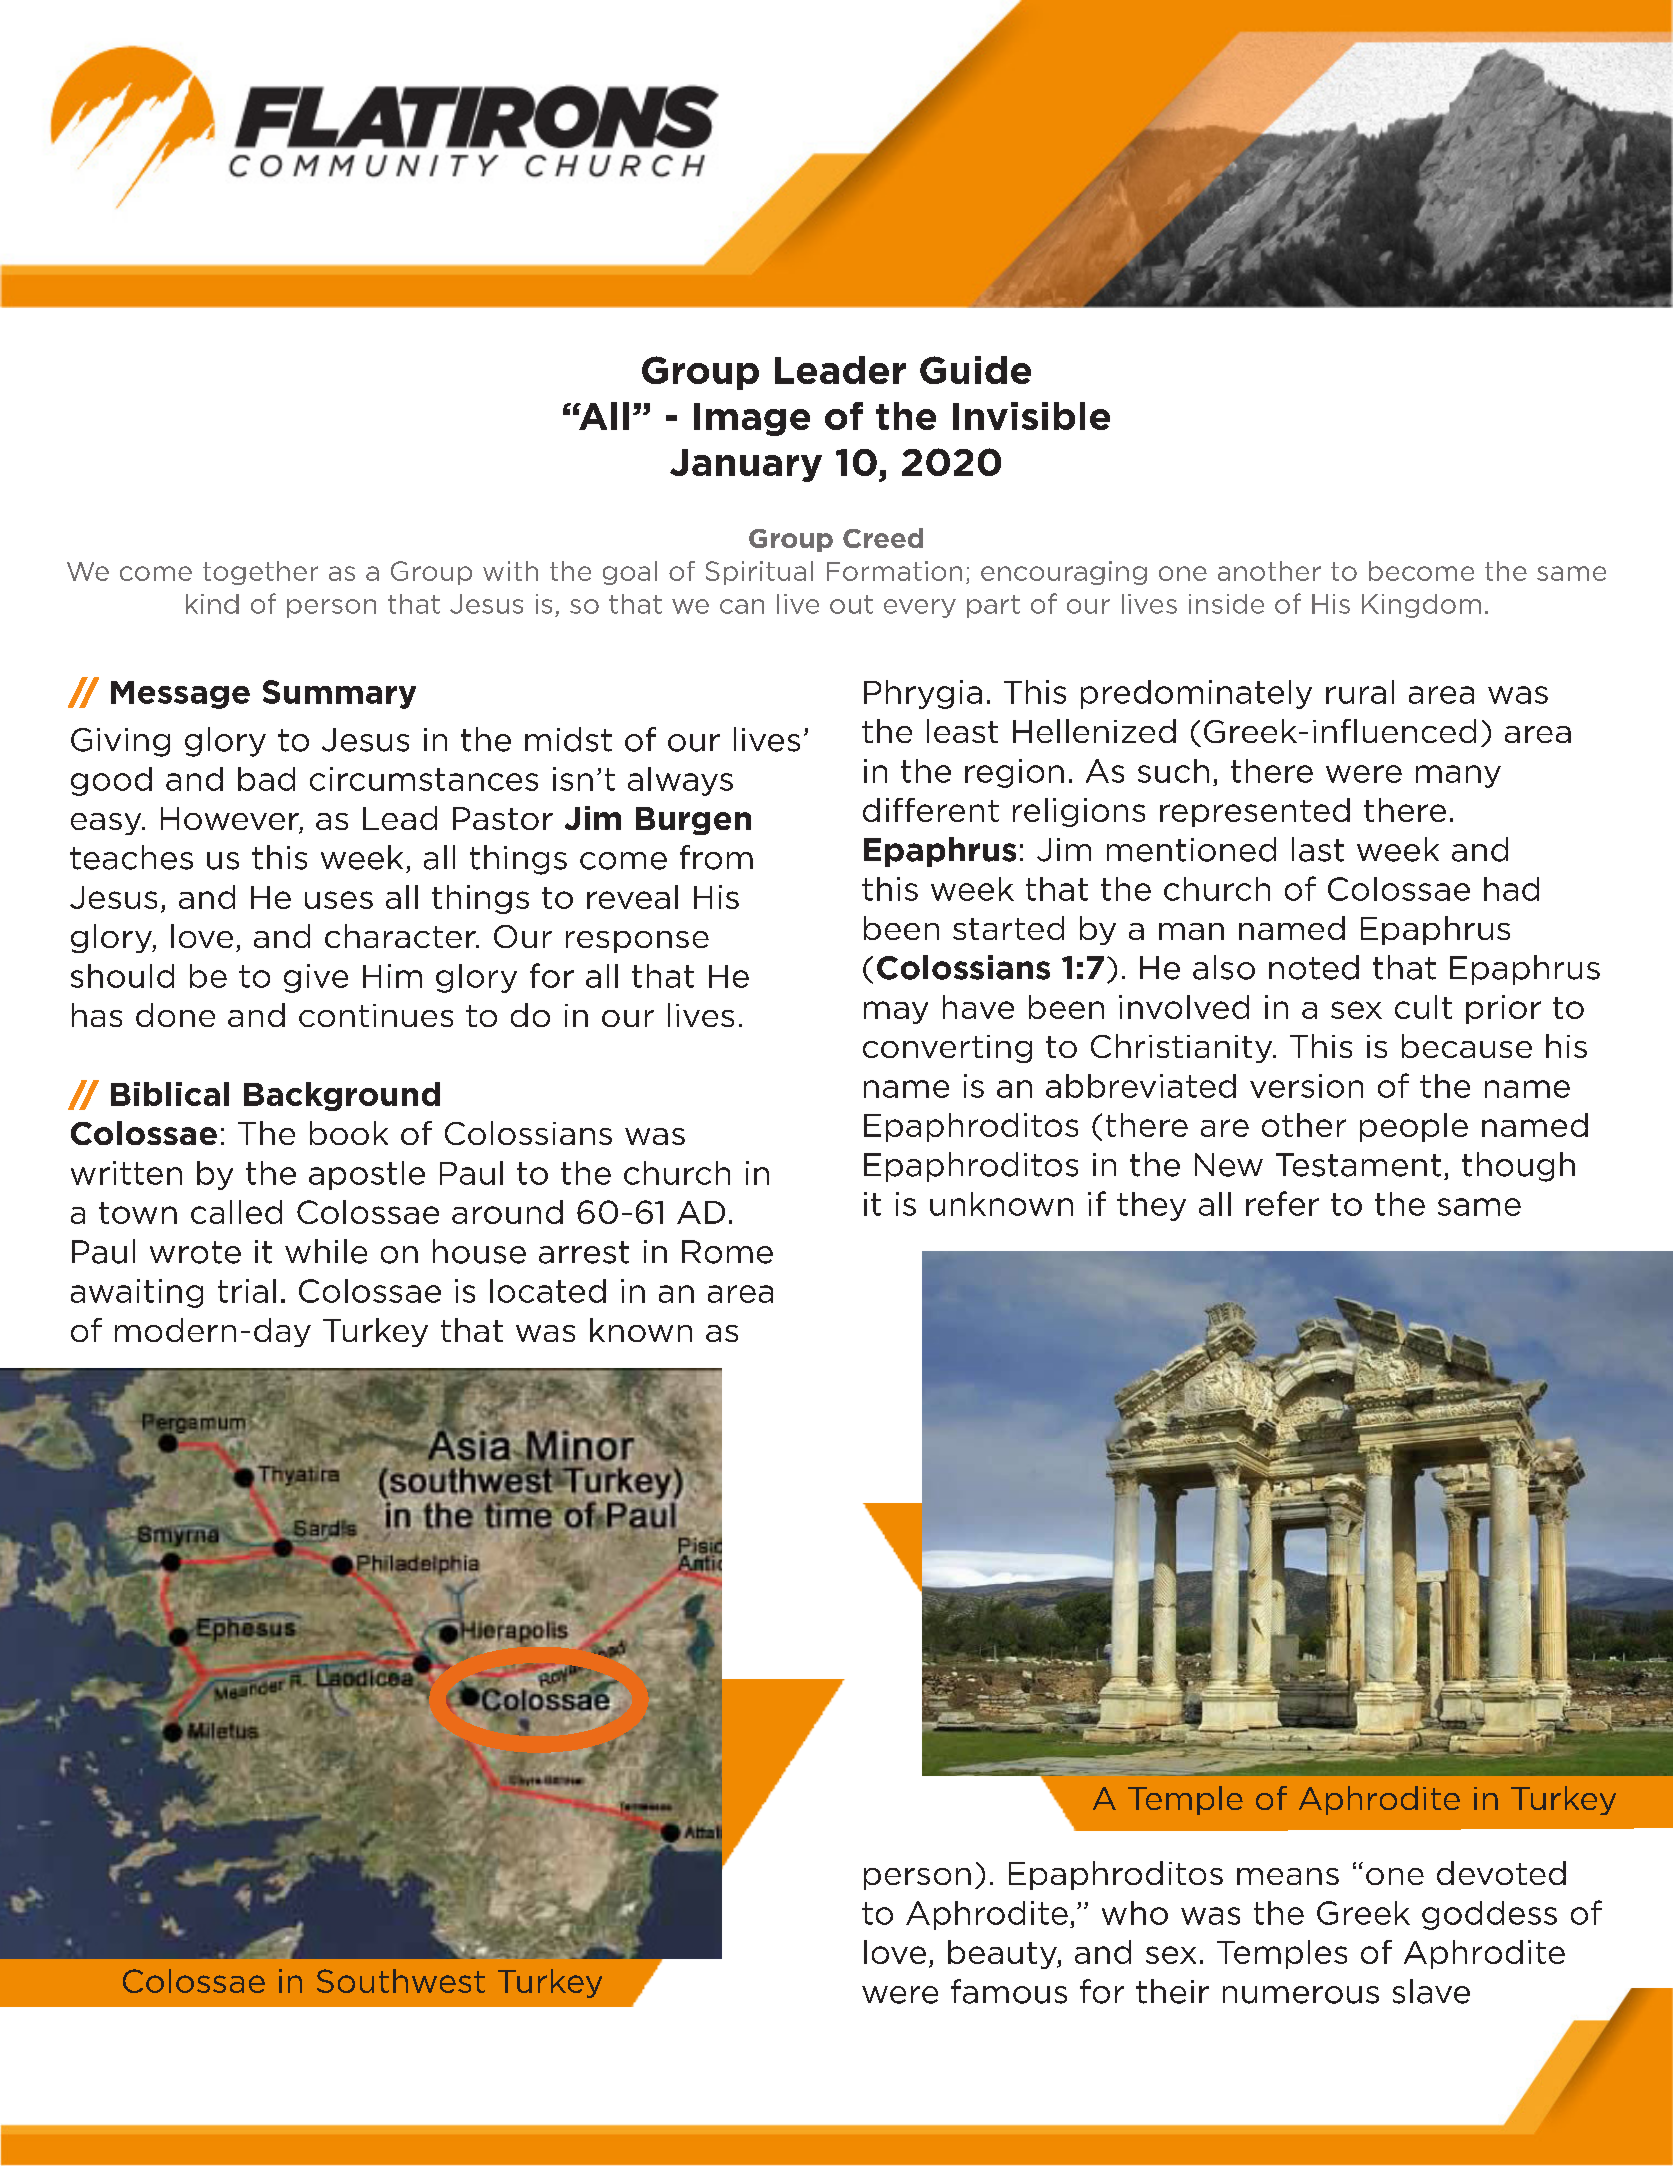  What do you see at coordinates (247, 1291) in the screenshot?
I see `trial` at bounding box center [247, 1291].
